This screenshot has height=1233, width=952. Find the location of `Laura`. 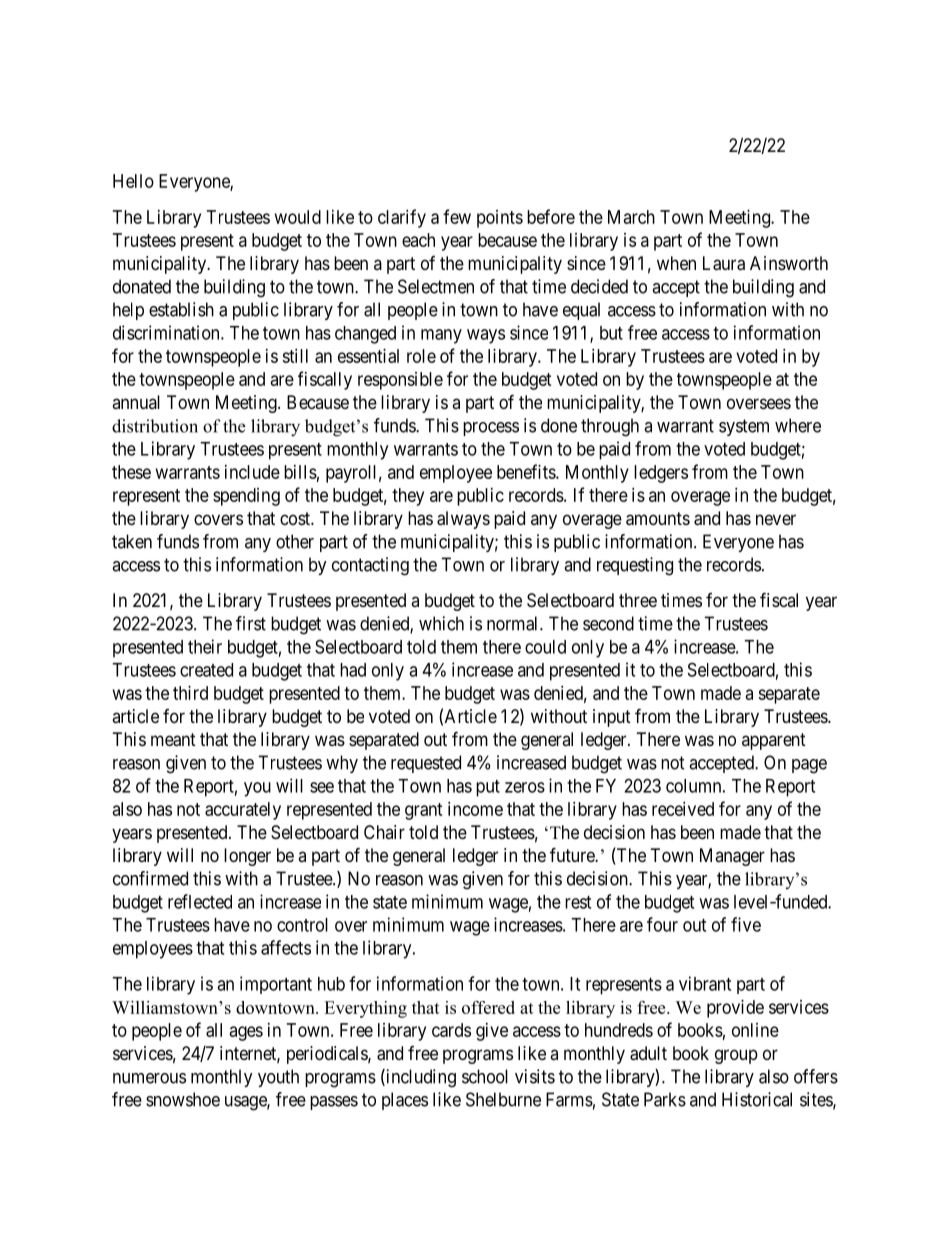

Laura is located at coordinates (724, 263).
